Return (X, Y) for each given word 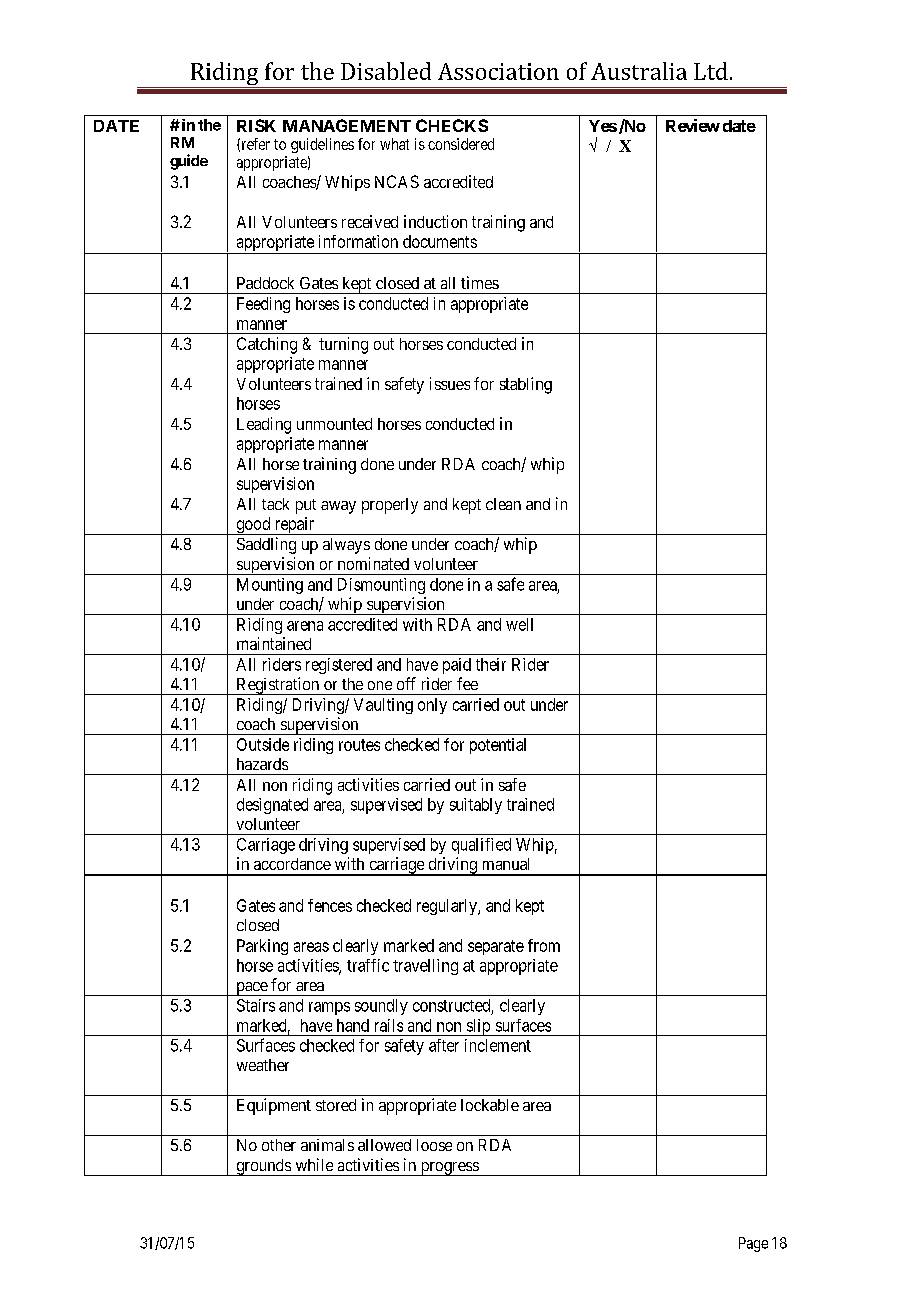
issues (450, 383)
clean (503, 504)
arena (305, 626)
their (491, 664)
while (314, 1164)
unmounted (334, 424)
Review (693, 125)
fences (330, 905)
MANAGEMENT (347, 125)
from (544, 945)
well (519, 624)
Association (498, 71)
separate (496, 947)
